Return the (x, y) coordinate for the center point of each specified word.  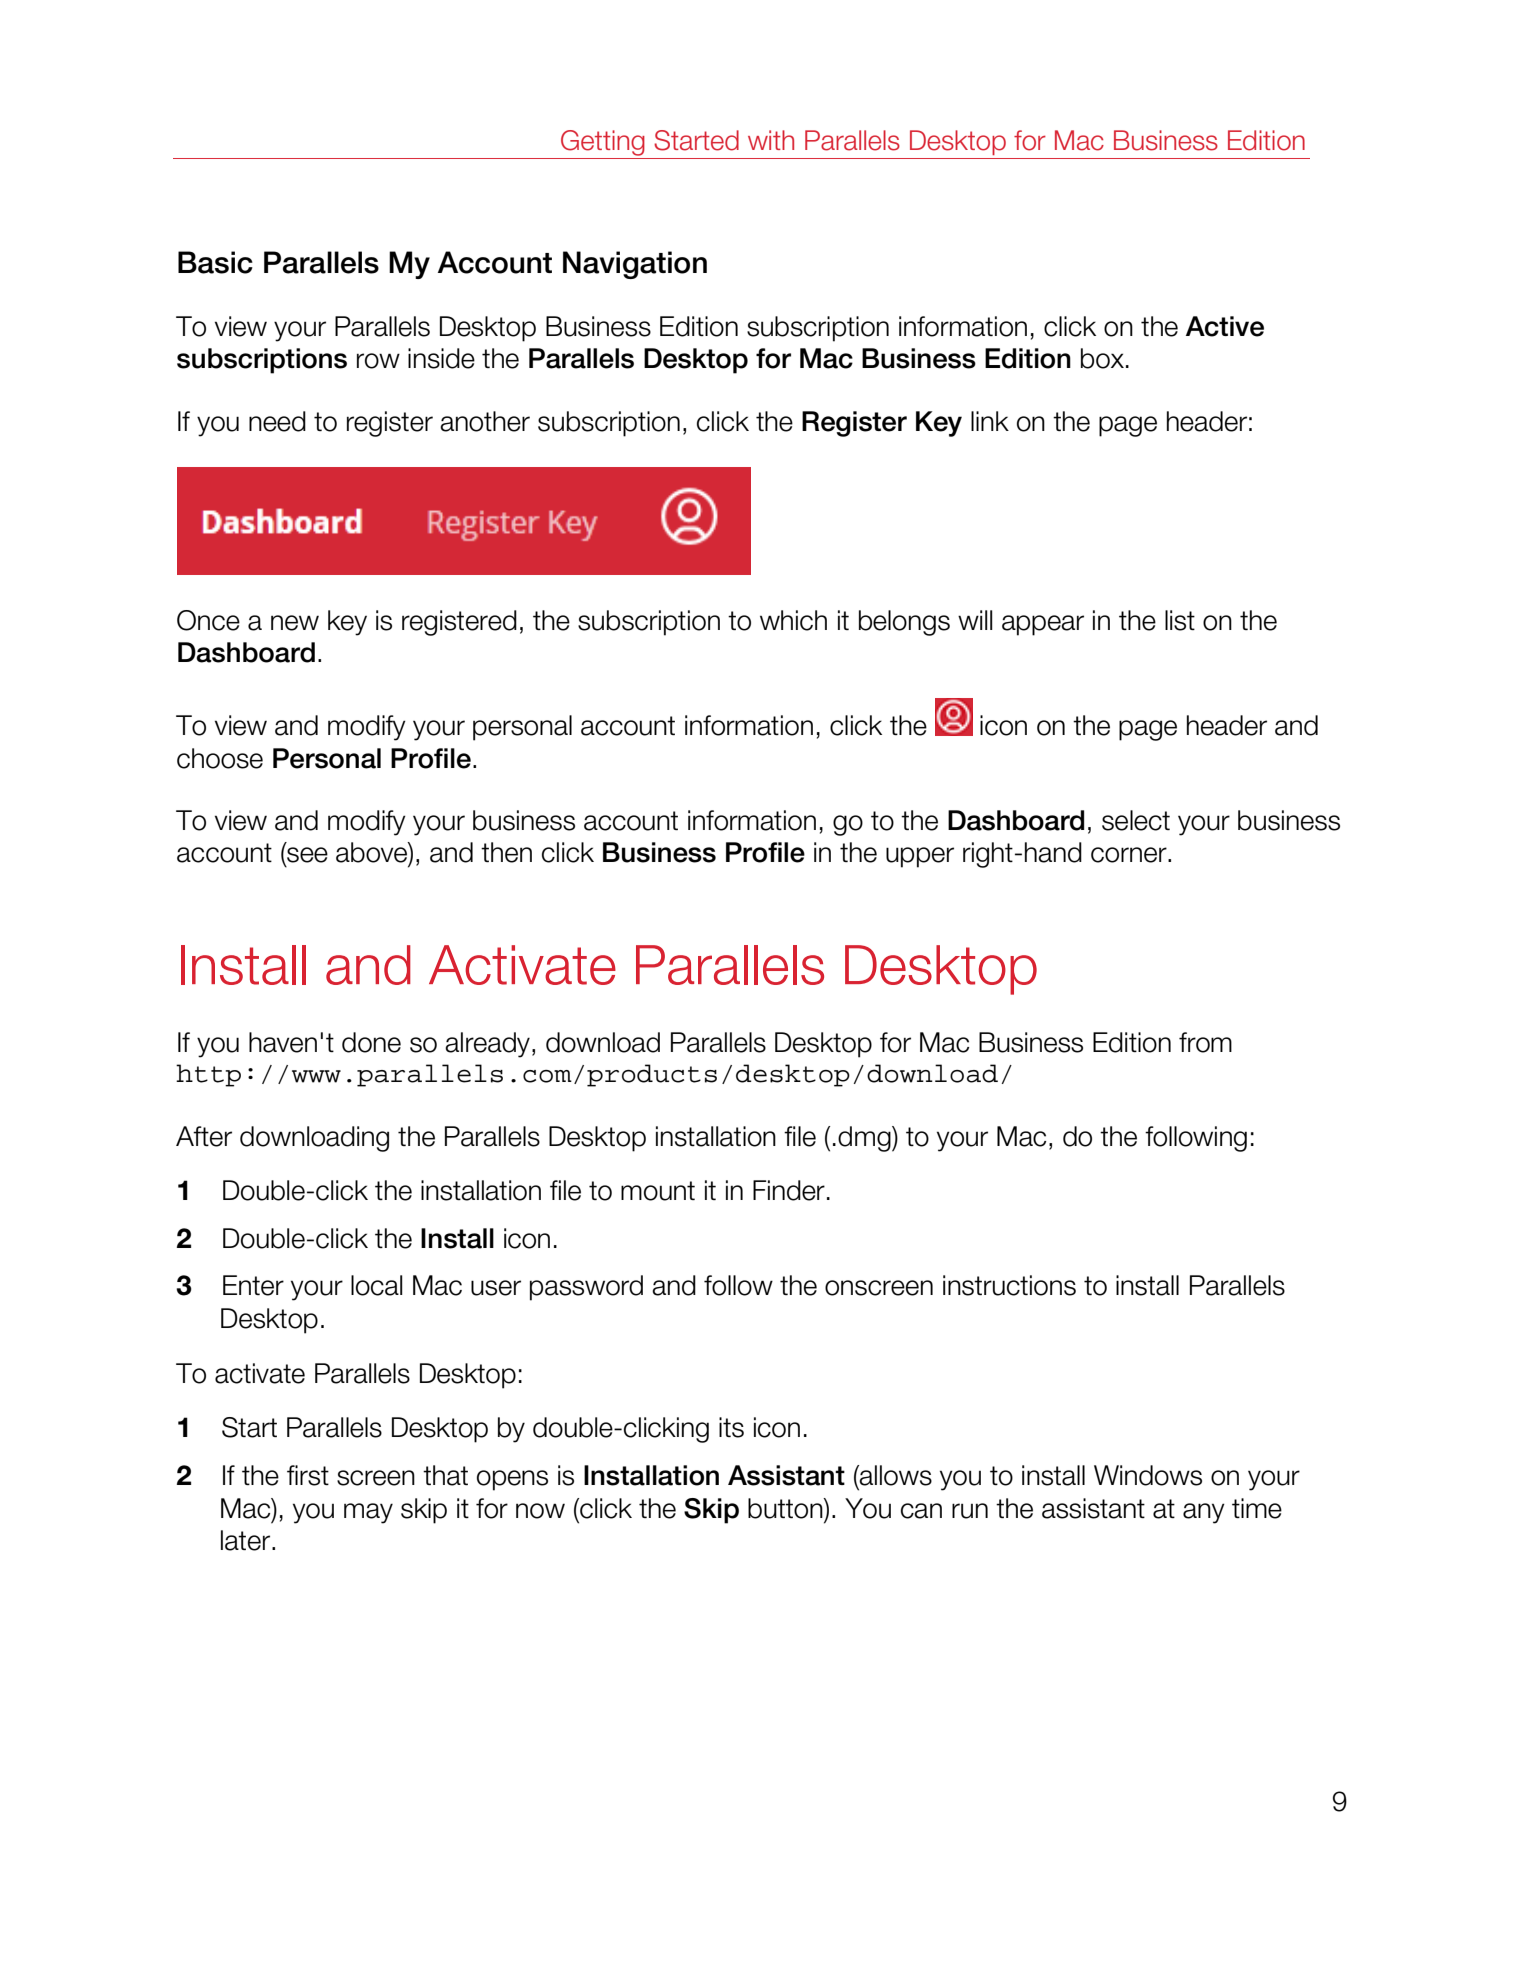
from (1205, 1042)
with (771, 140)
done (371, 1042)
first (308, 1475)
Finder (789, 1190)
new (295, 623)
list (1180, 620)
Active (1225, 326)
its (731, 1427)
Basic (215, 262)
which (793, 620)
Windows (1148, 1475)
